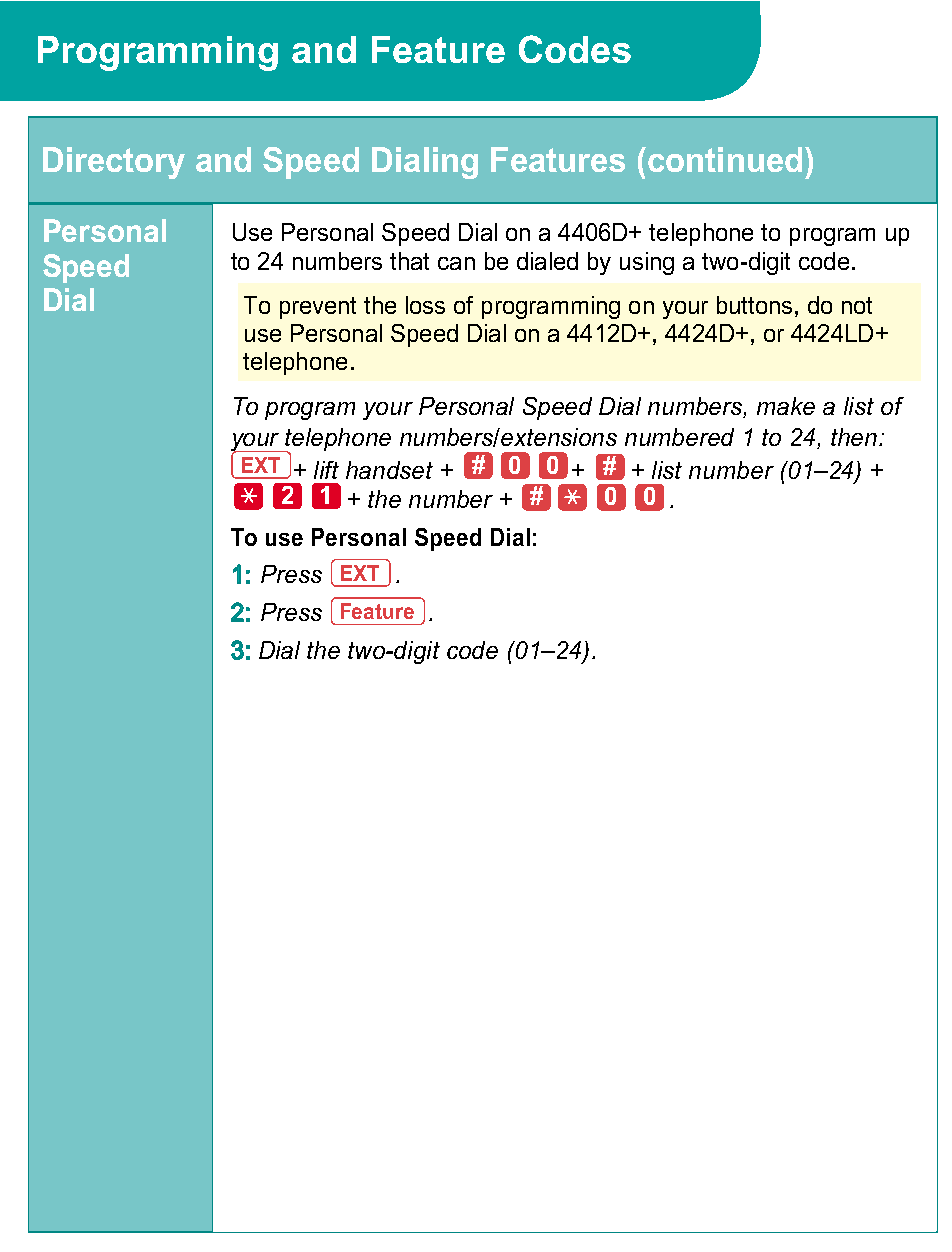 Image resolution: width=952 pixels, height=1252 pixels. I want to click on not, so click(857, 305).
